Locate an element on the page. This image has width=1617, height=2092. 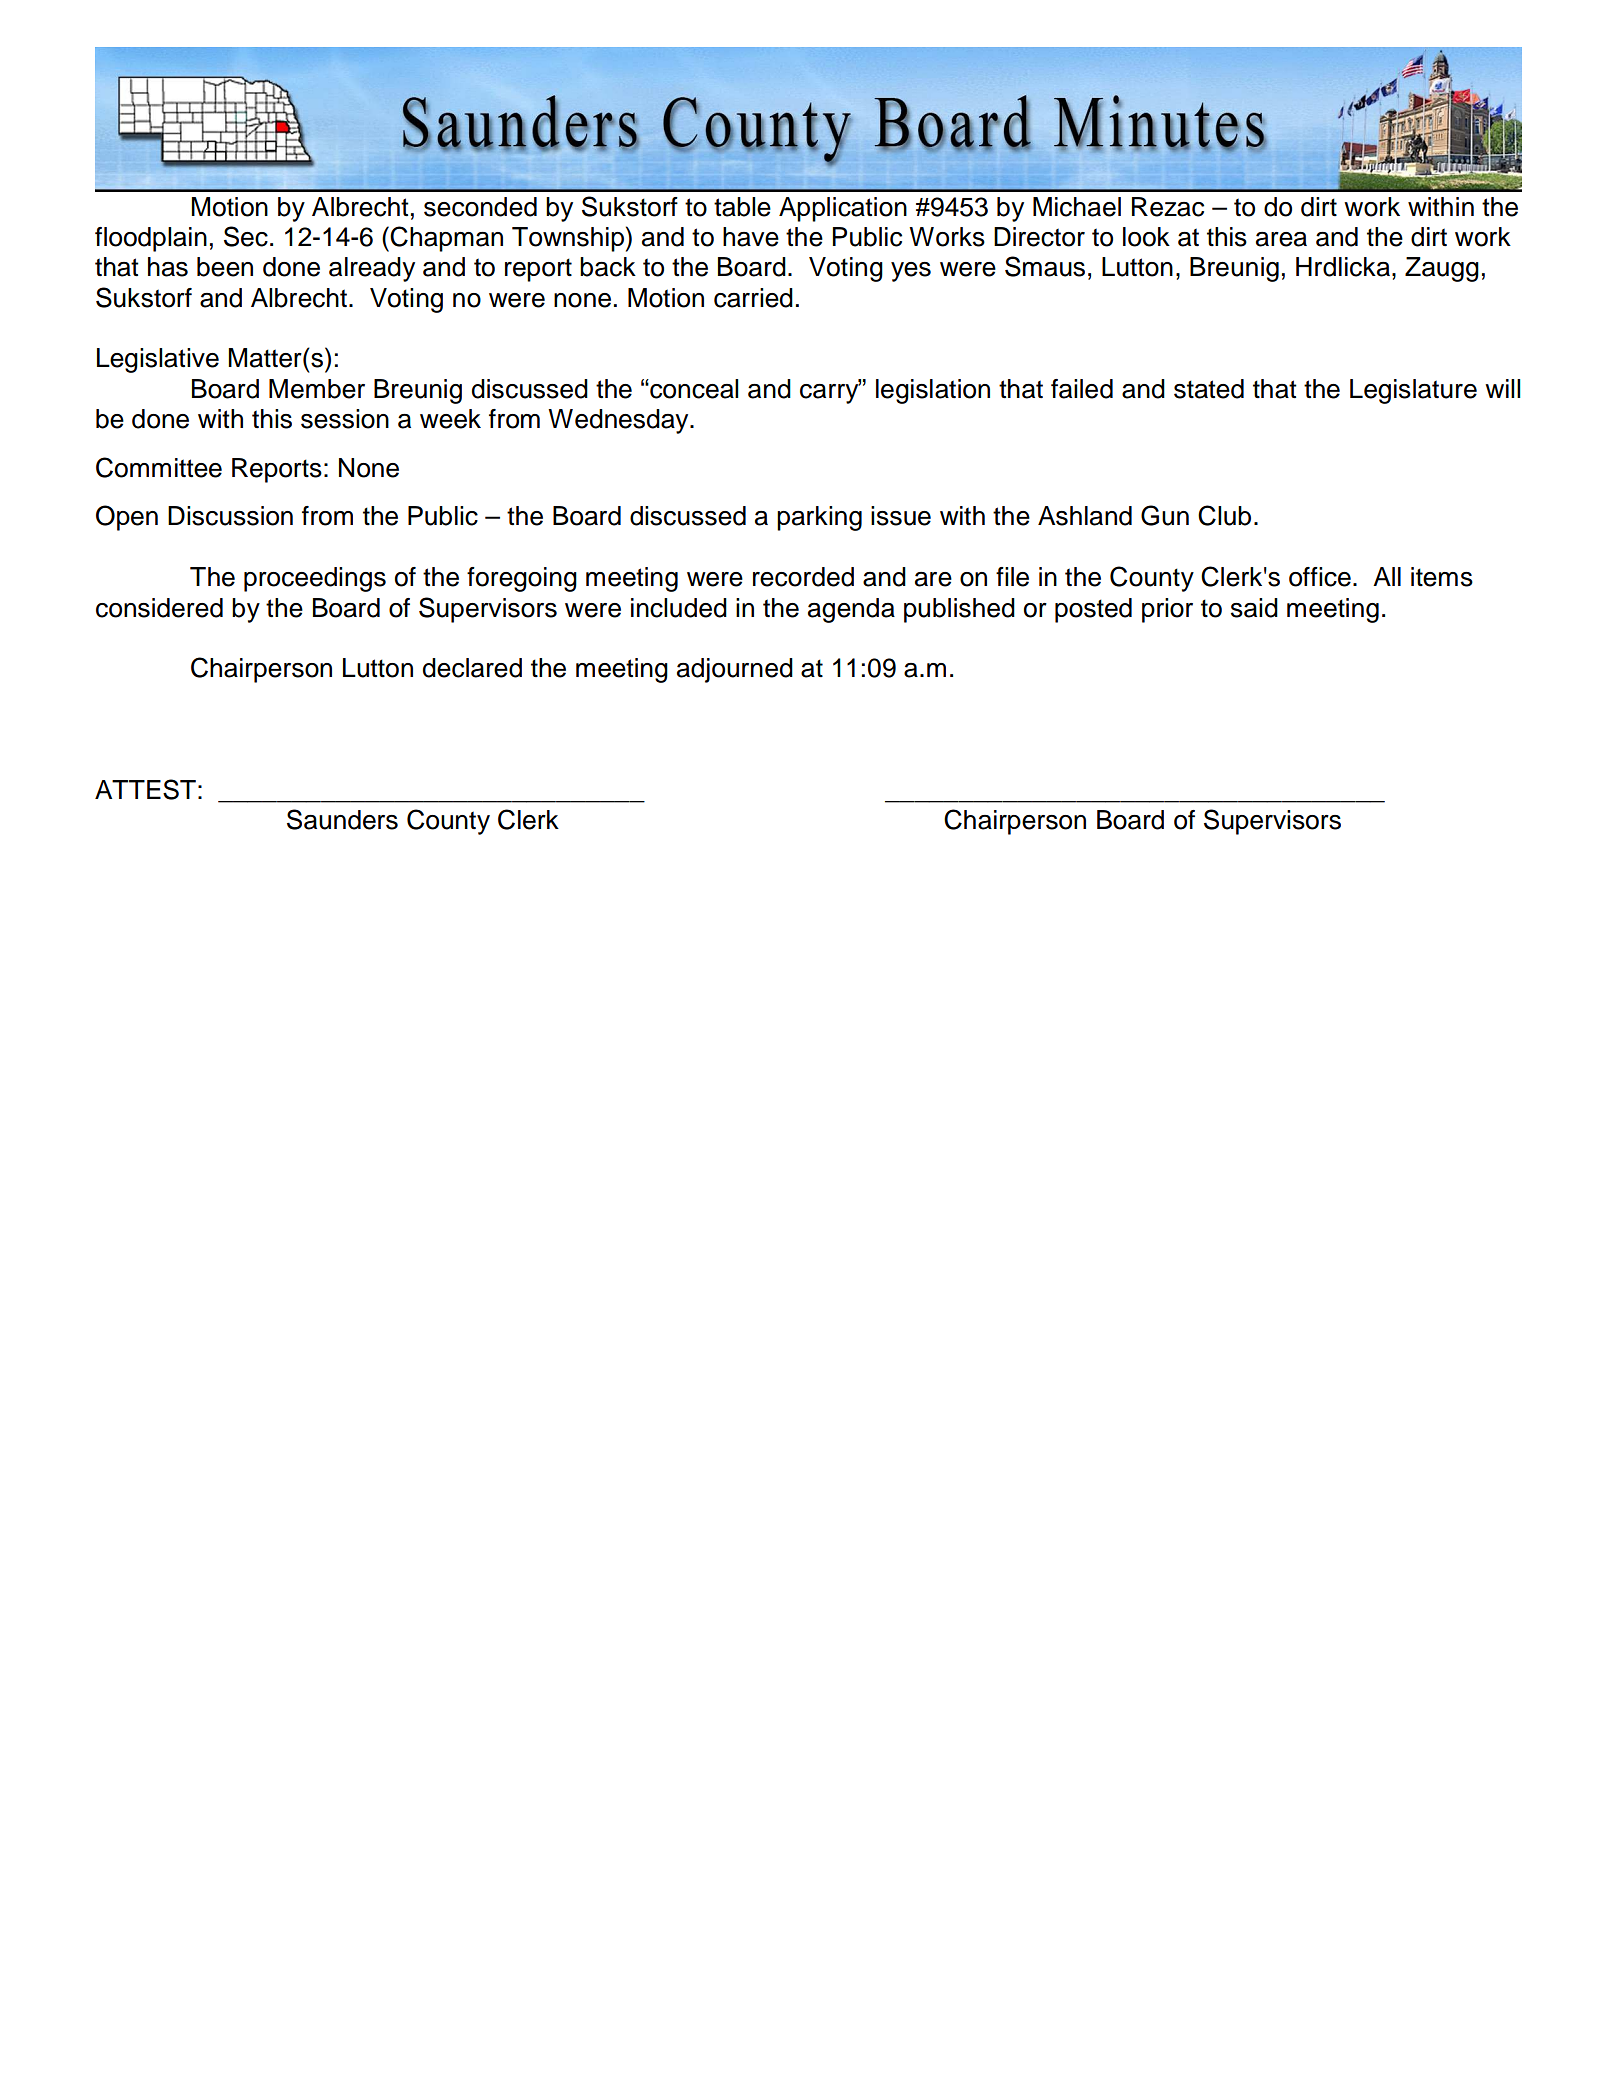
area is located at coordinates (1281, 239).
